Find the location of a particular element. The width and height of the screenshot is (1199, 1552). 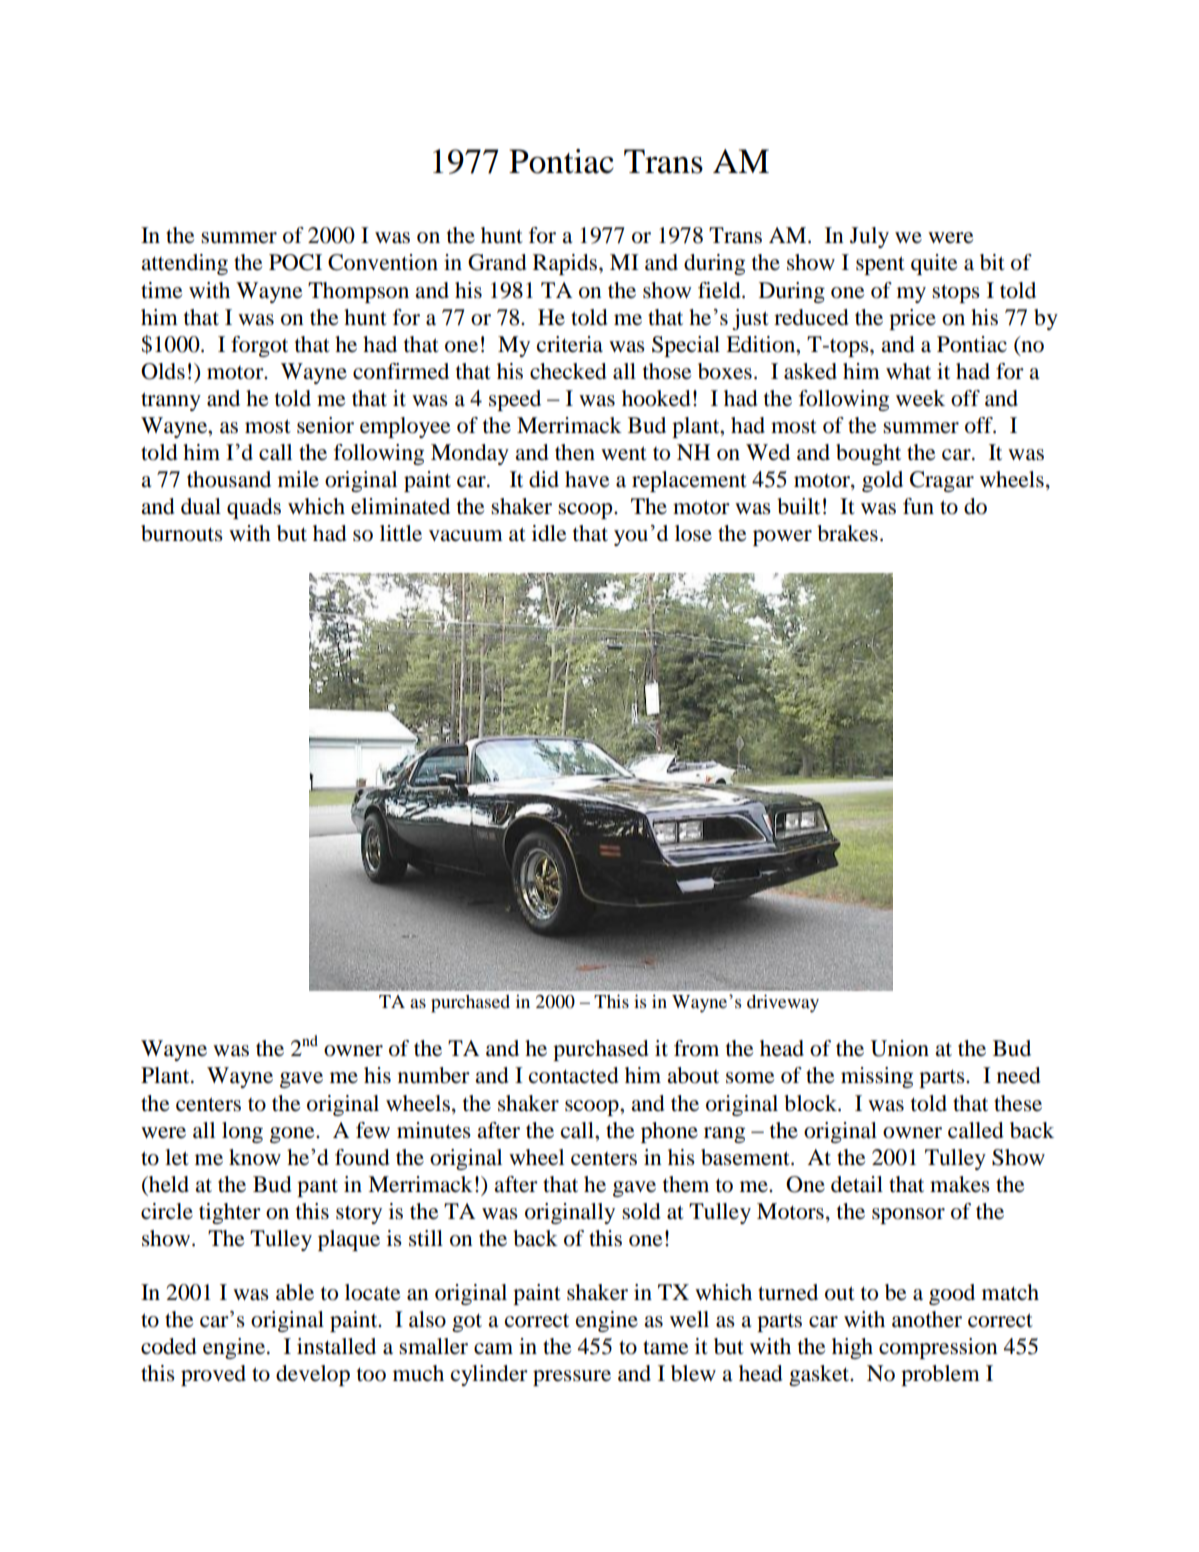

compression is located at coordinates (938, 1348).
